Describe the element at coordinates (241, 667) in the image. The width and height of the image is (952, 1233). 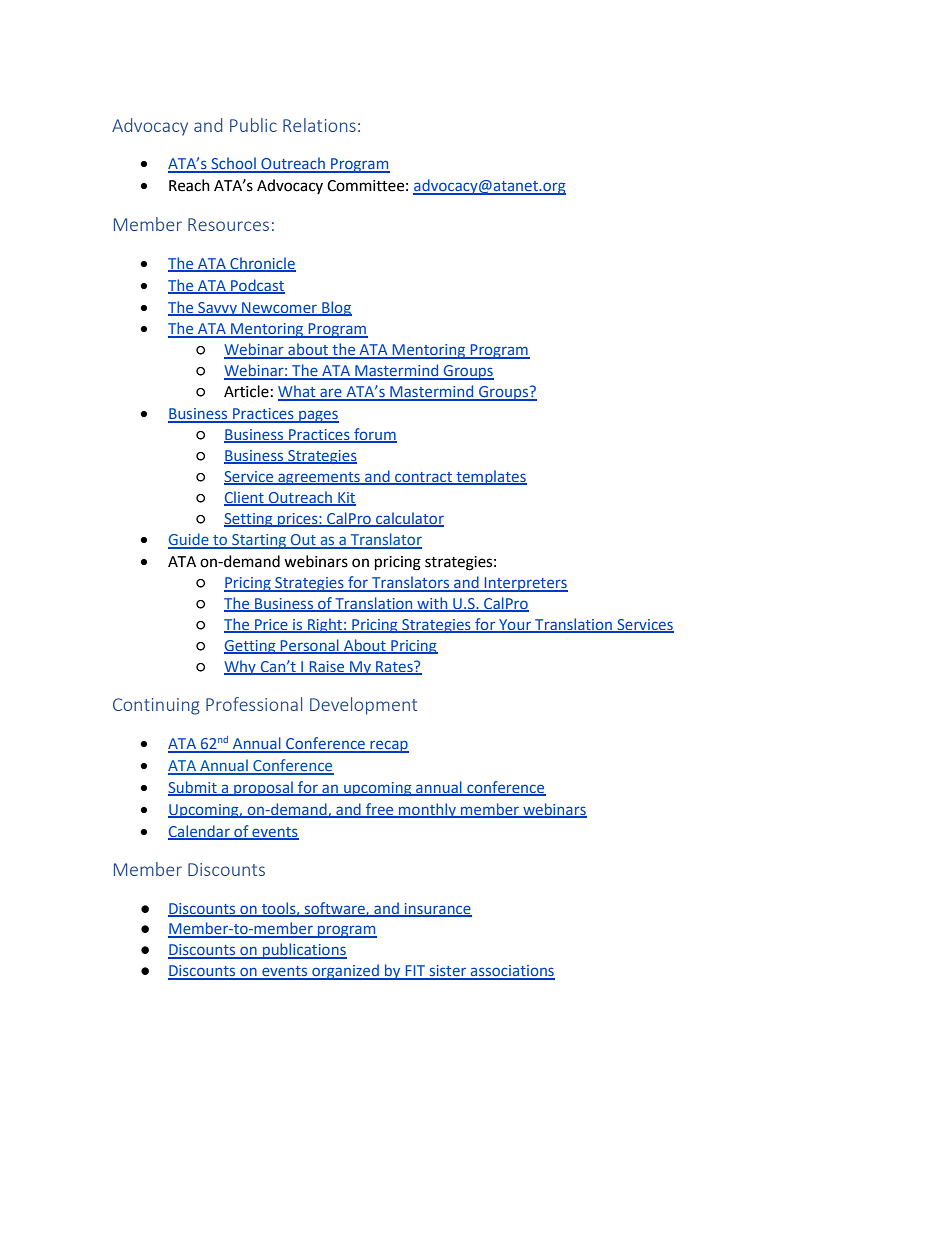
I see `Why` at that location.
